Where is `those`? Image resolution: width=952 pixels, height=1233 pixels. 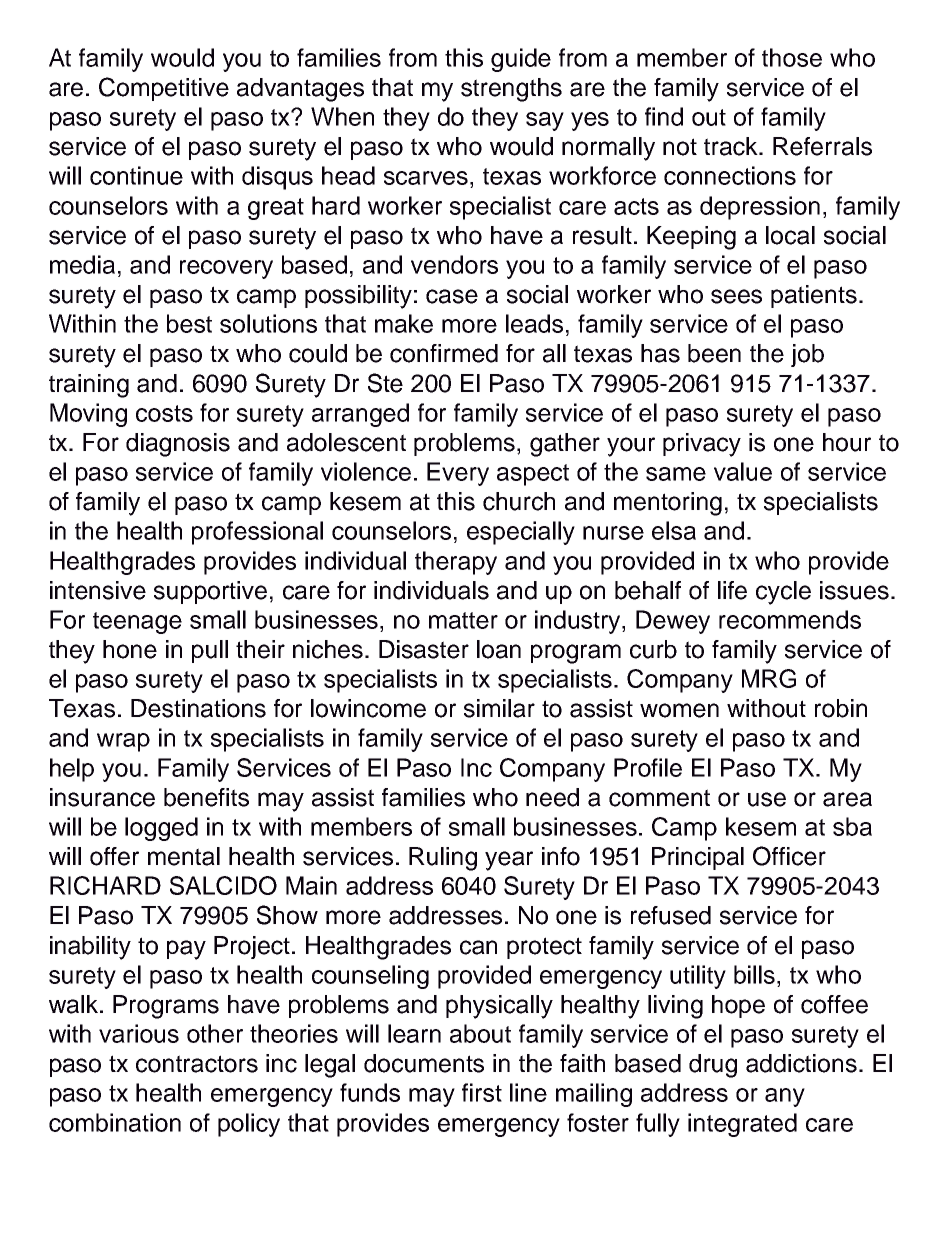
those is located at coordinates (792, 57).
